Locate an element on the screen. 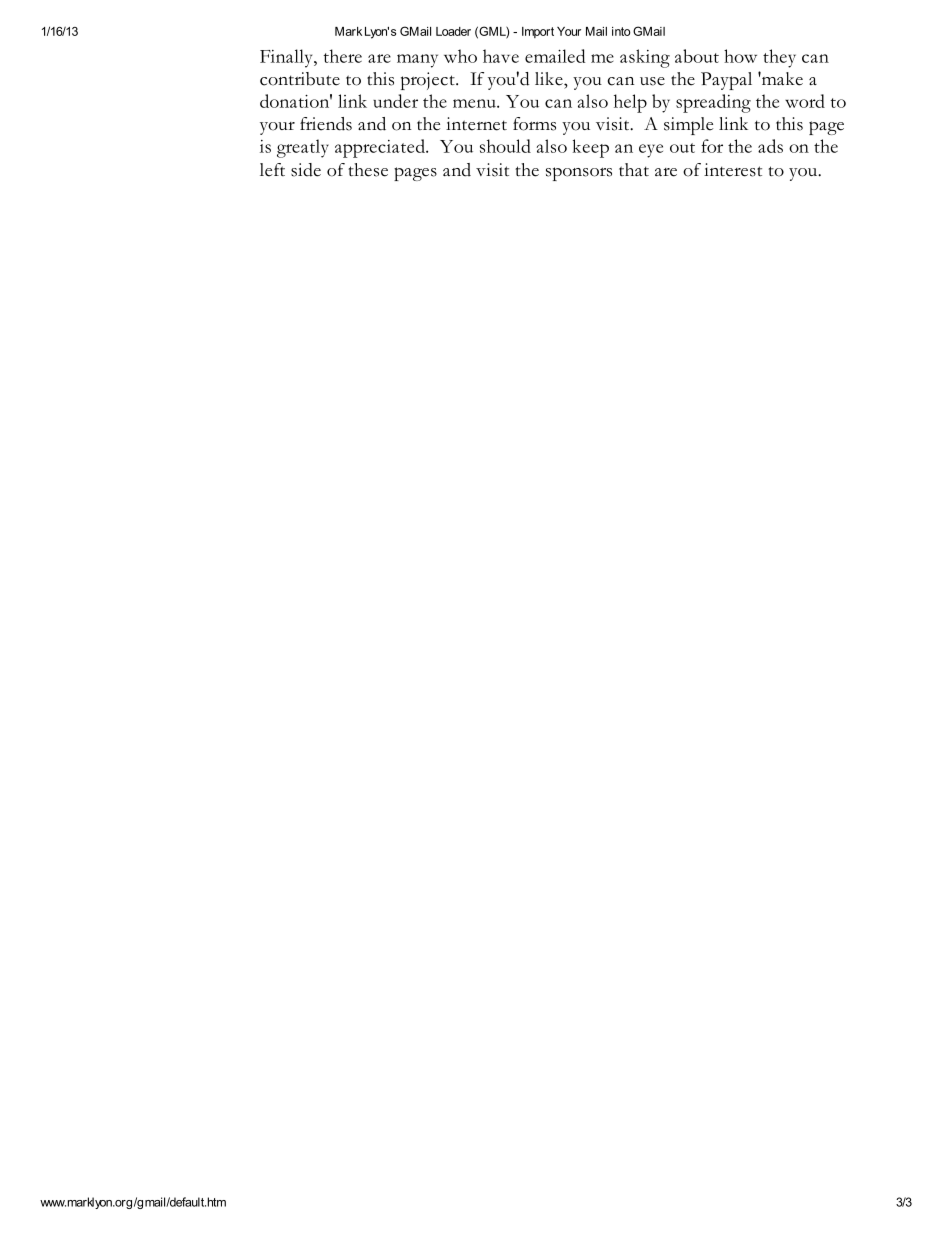  into is located at coordinates (621, 31).
